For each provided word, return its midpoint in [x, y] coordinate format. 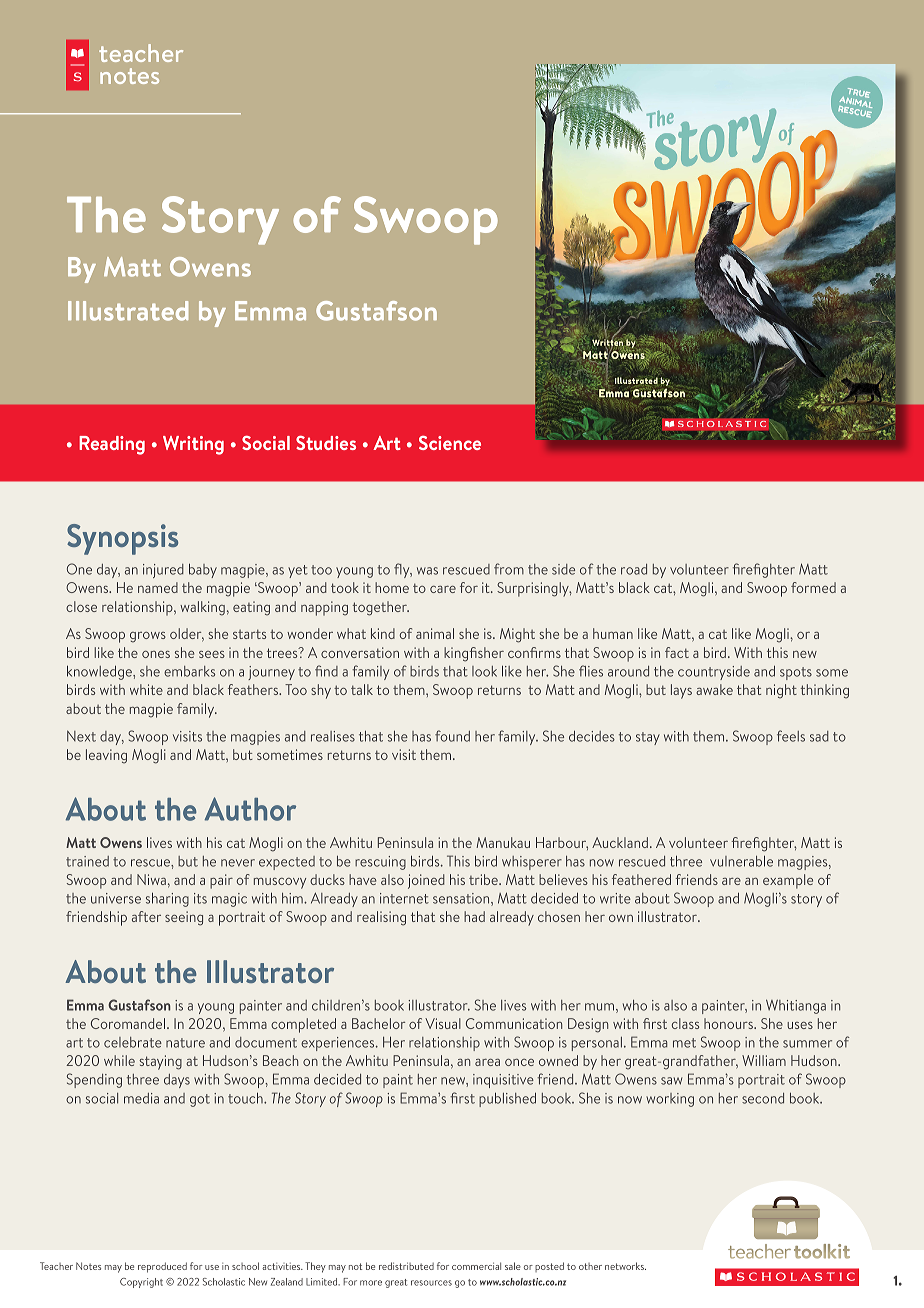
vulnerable [741, 861]
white [146, 689]
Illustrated [128, 311]
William [764, 1060]
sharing [167, 899]
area [487, 1062]
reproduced [162, 1267]
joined [426, 881]
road [634, 569]
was [427, 571]
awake [714, 689]
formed [813, 587]
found [452, 736]
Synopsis [122, 539]
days [177, 1081]
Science [450, 443]
